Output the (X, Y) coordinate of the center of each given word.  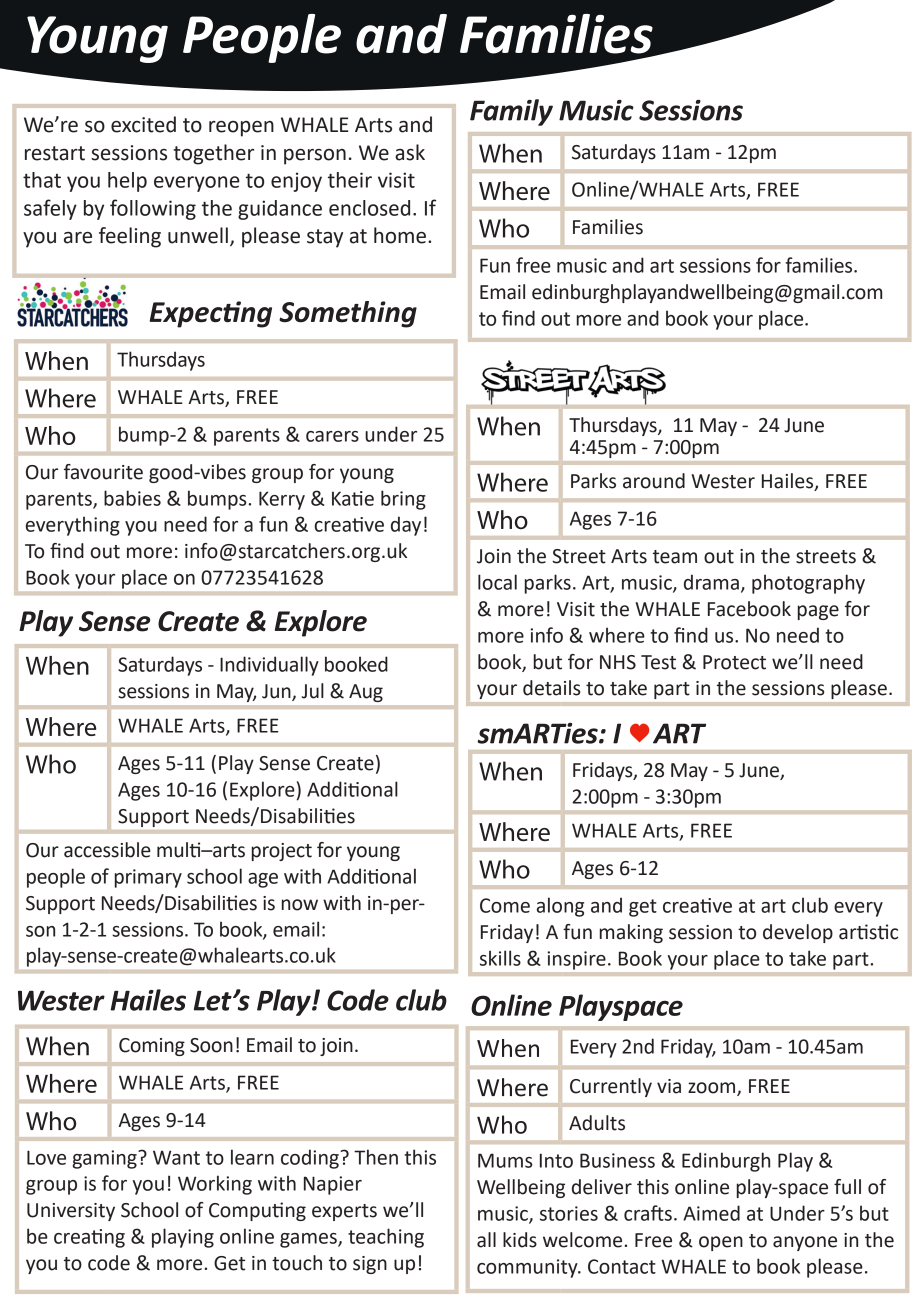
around (654, 481)
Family (511, 112)
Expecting (210, 314)
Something (348, 314)
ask (410, 152)
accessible (107, 850)
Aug (366, 693)
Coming (152, 1047)
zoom (713, 1088)
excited (143, 124)
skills (500, 958)
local (497, 582)
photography (808, 584)
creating (89, 1238)
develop (798, 933)
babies (132, 498)
